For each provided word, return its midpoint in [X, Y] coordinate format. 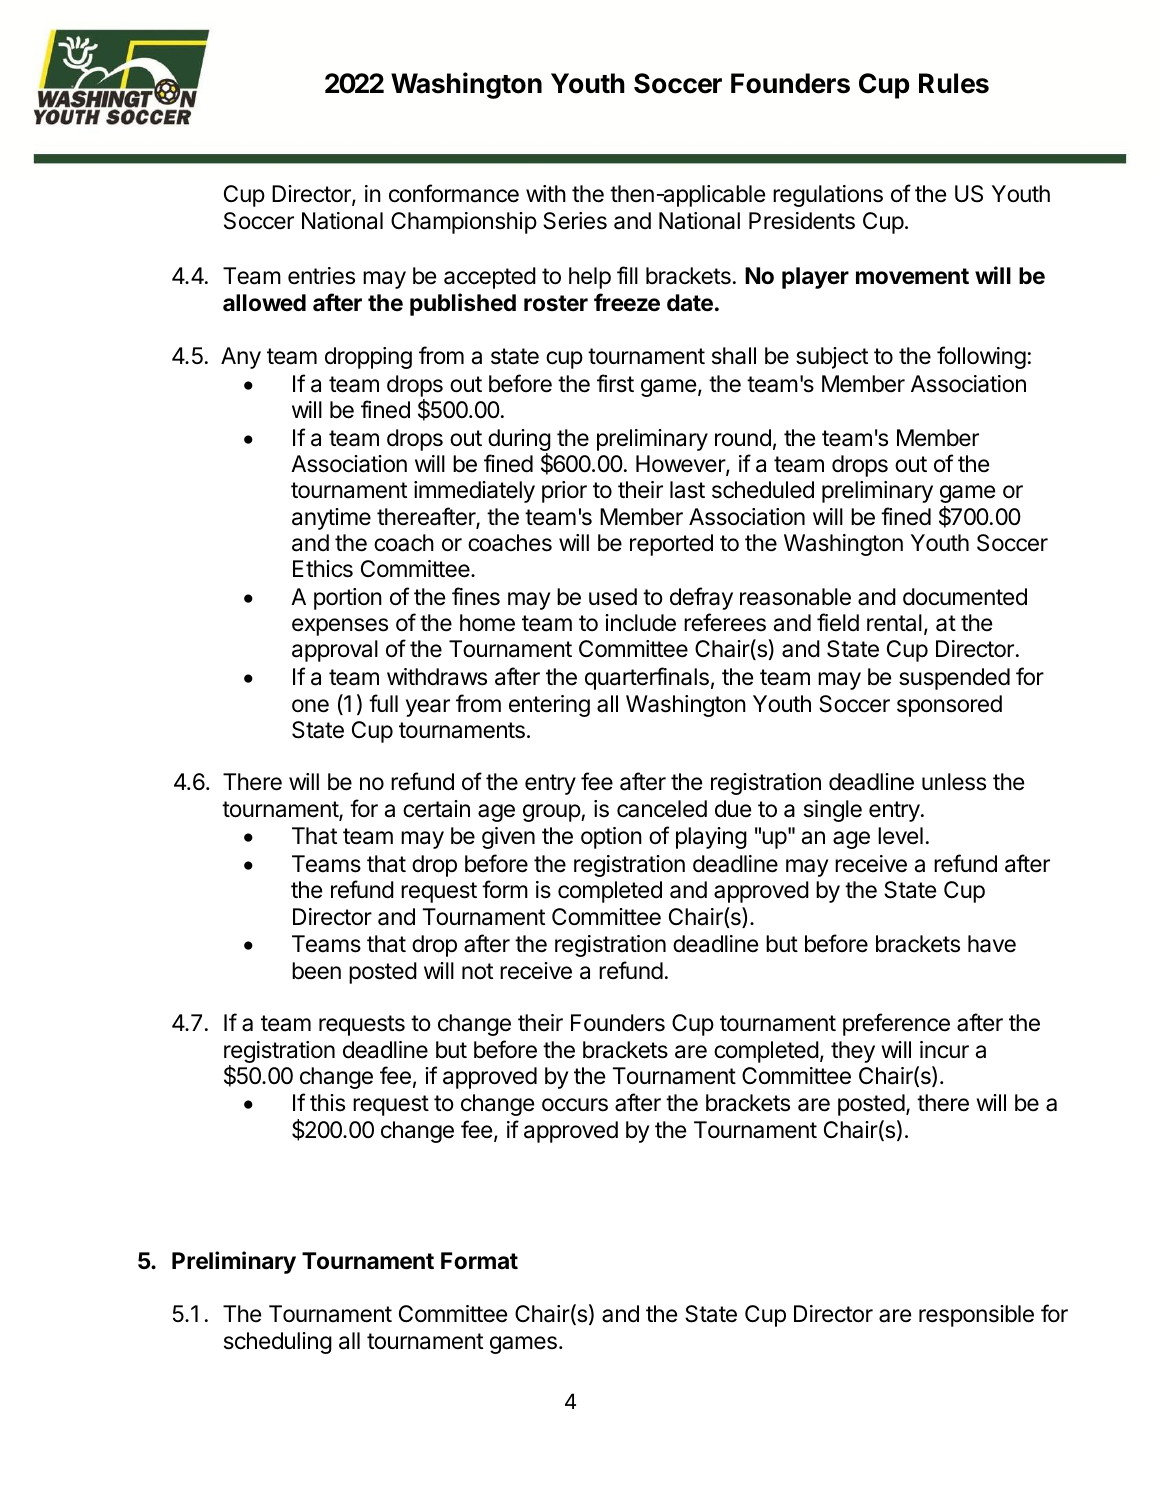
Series [575, 221]
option [611, 838]
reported [671, 545]
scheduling [278, 1343]
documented [965, 597]
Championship [464, 223]
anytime [331, 519]
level [900, 836]
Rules [954, 83]
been [316, 971]
